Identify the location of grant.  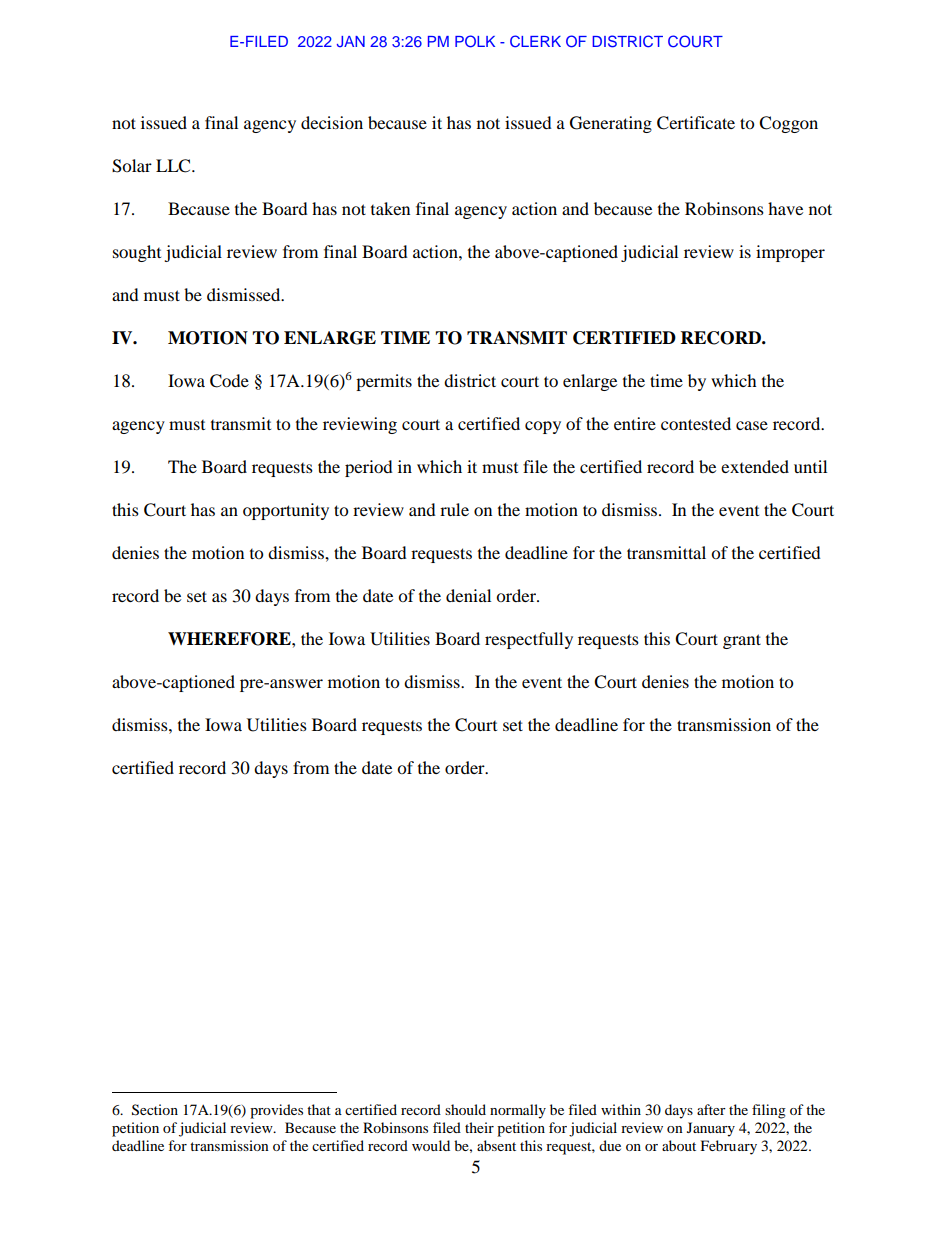
(742, 641).
